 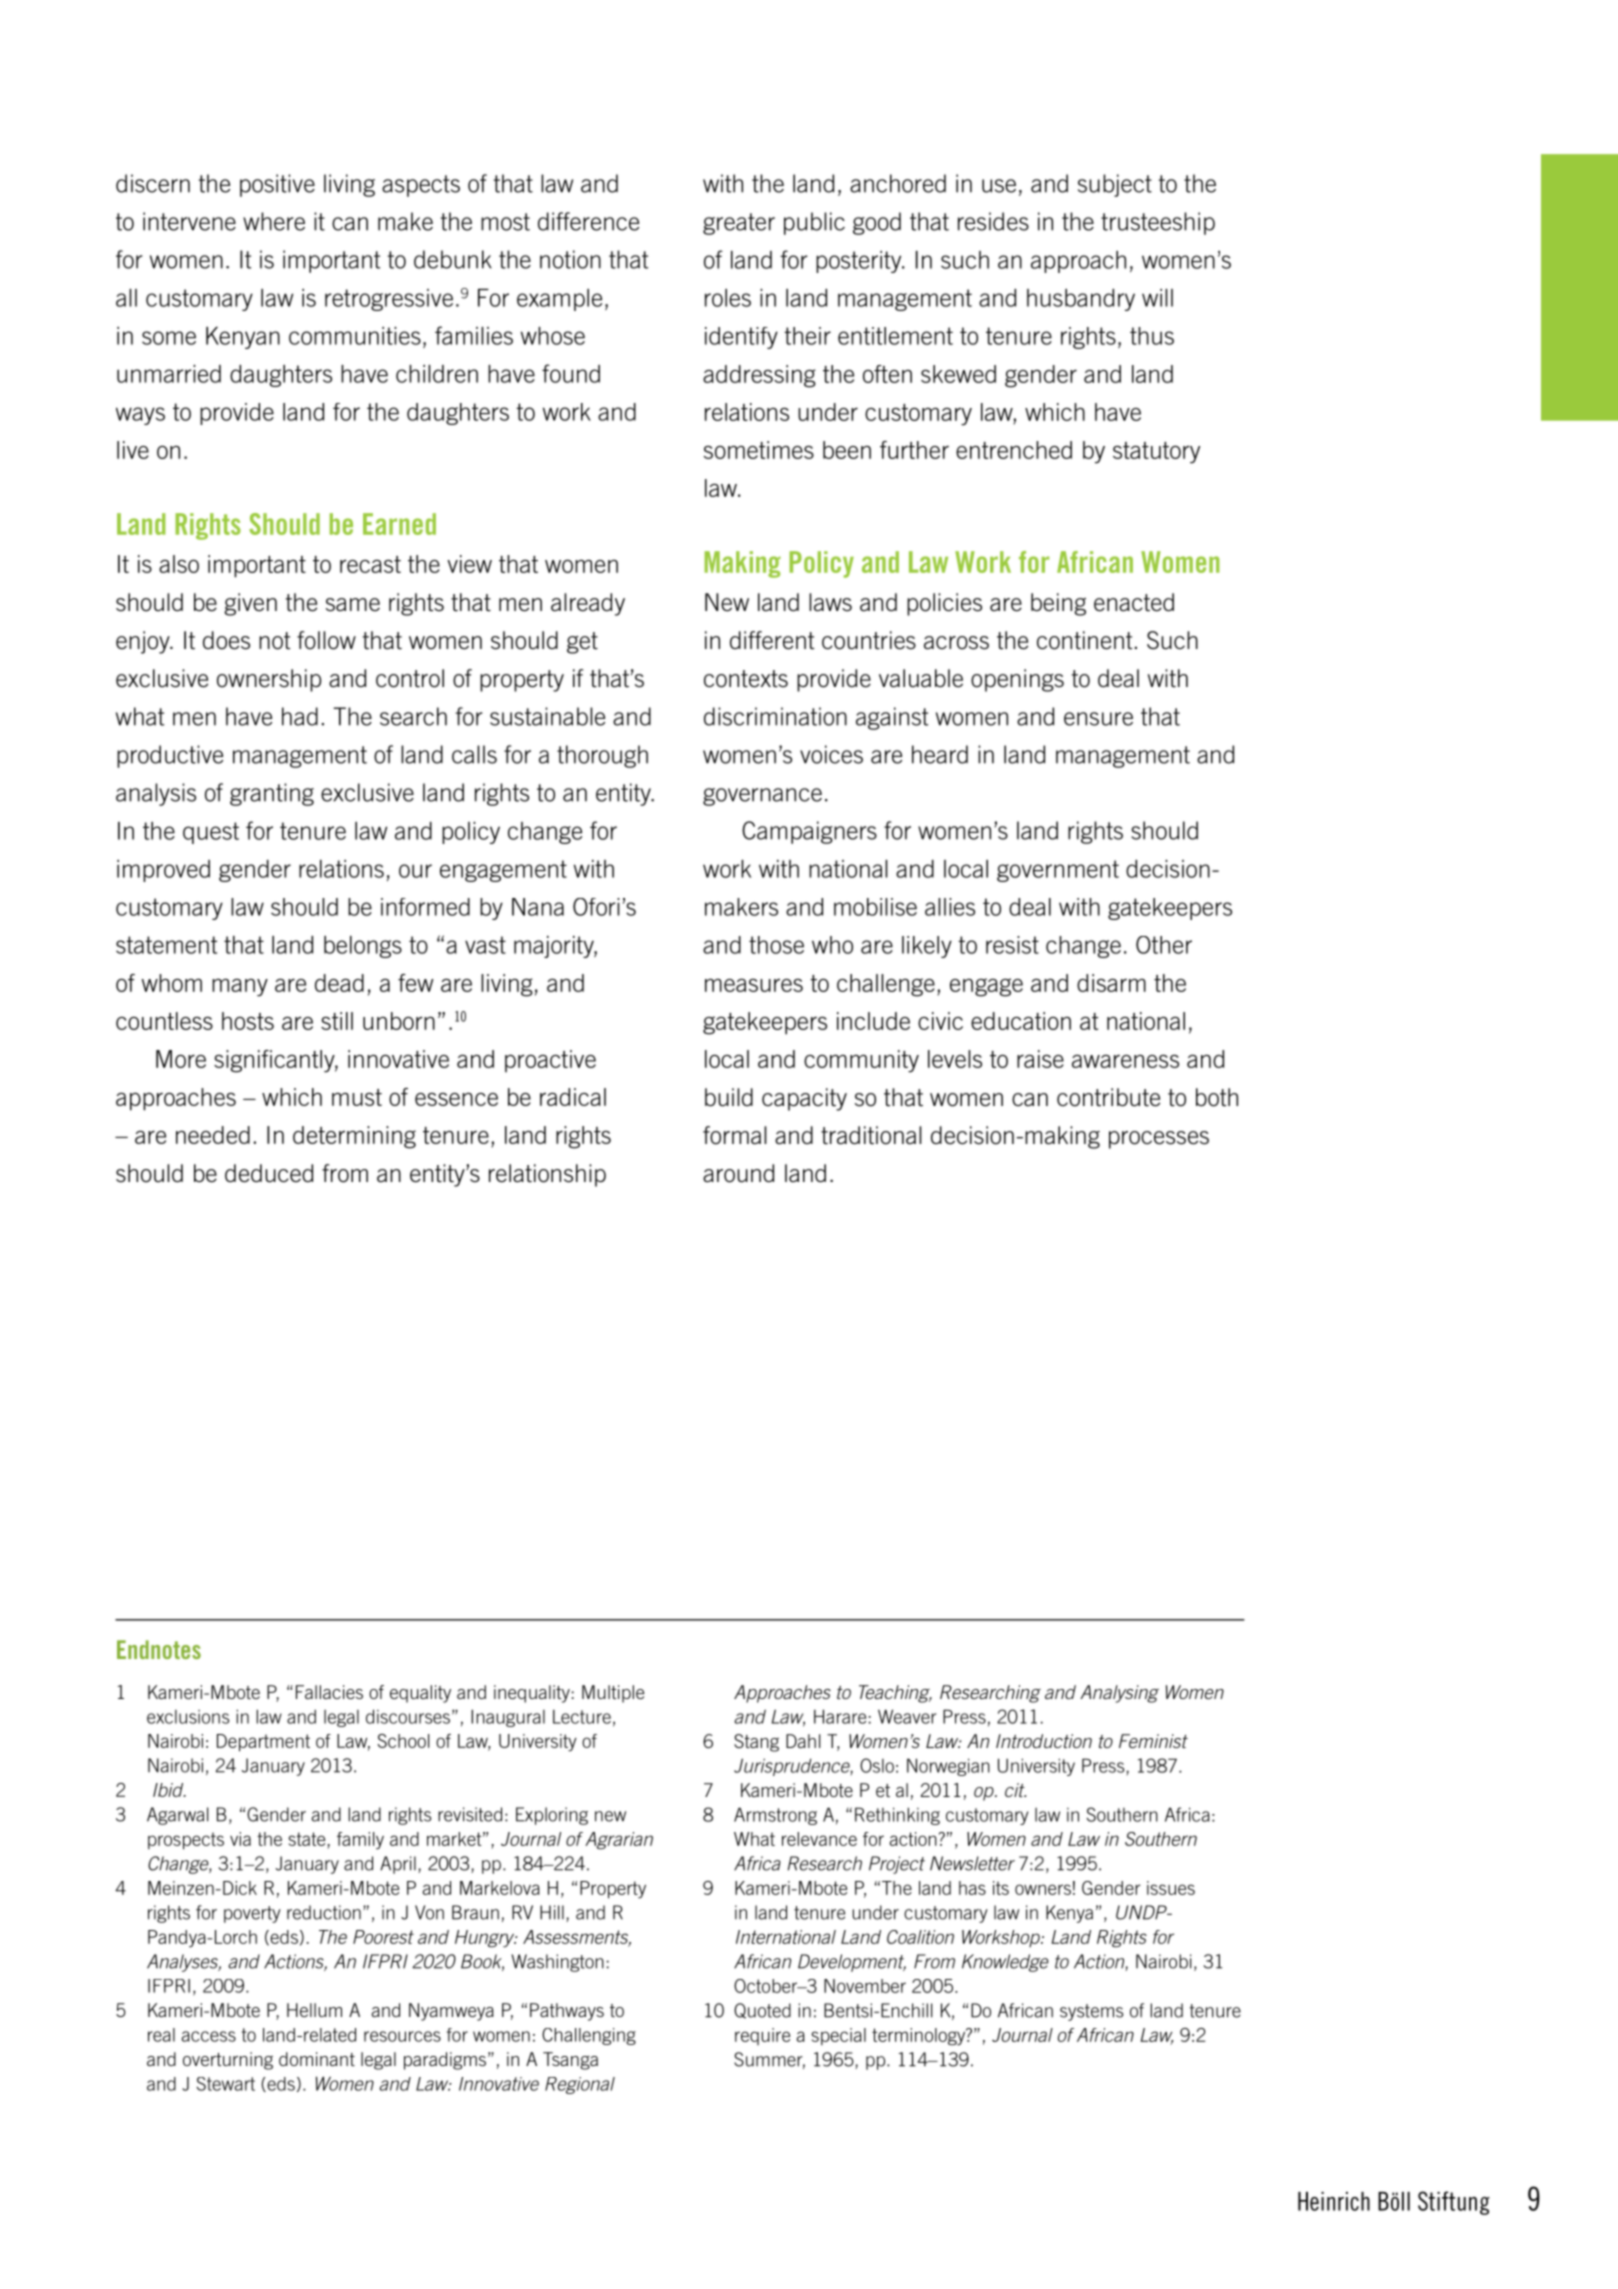 I want to click on around, so click(x=738, y=1173).
